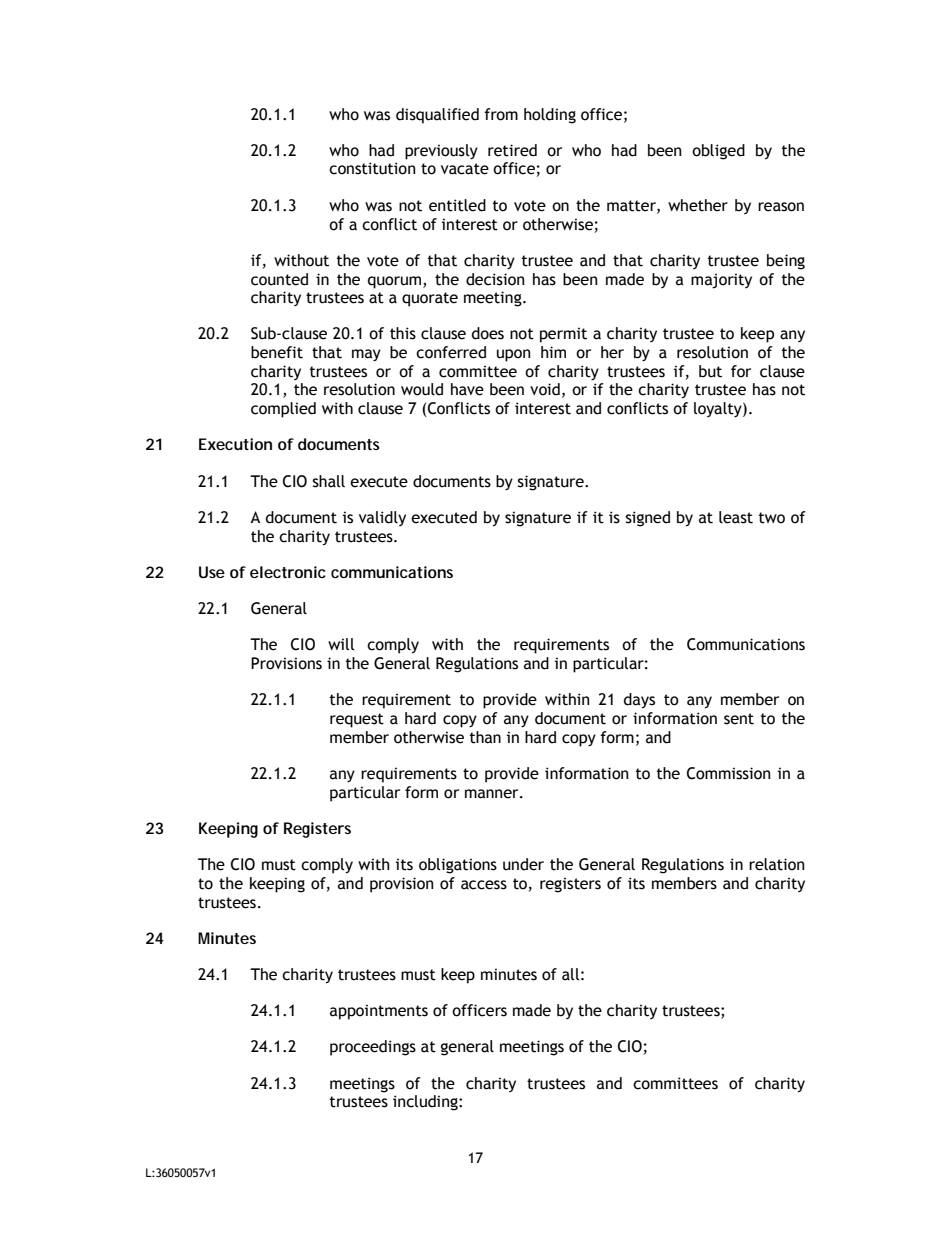 Image resolution: width=952 pixels, height=1233 pixels. Describe the element at coordinates (288, 572) in the screenshot. I see `electronic` at that location.
